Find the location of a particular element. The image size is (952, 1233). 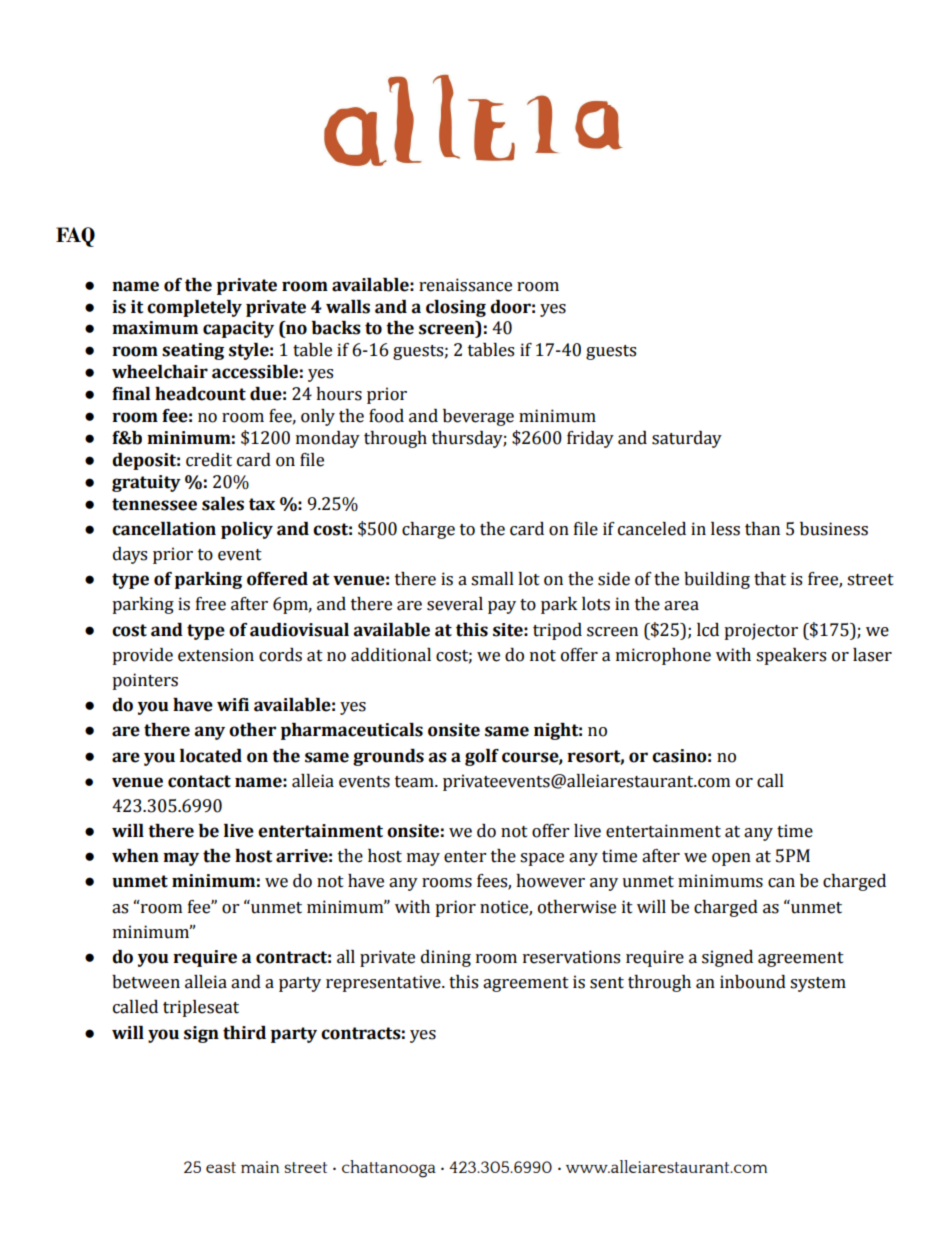

saturday is located at coordinates (687, 439).
